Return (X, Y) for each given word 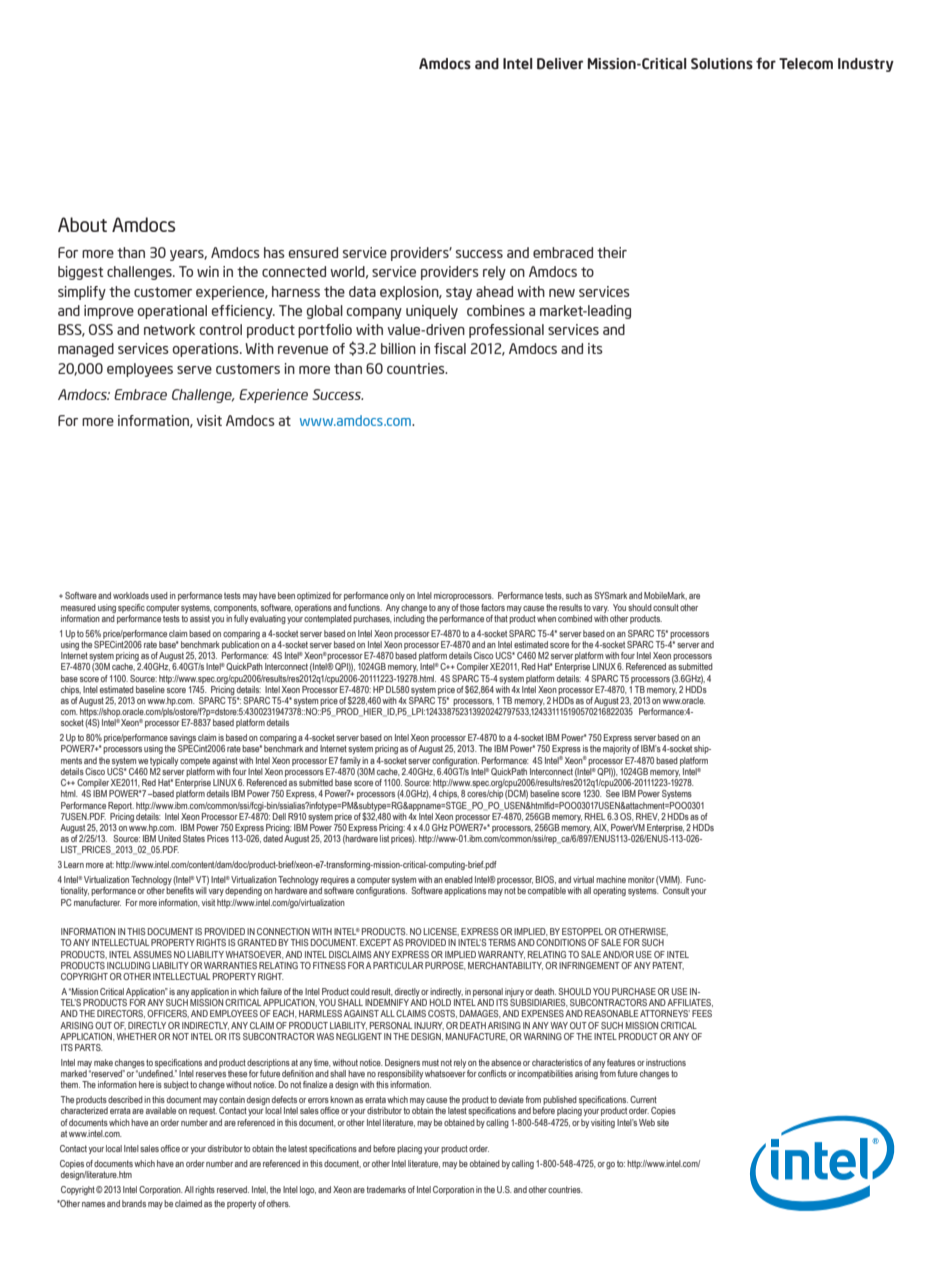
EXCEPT (375, 942)
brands (134, 1203)
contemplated (328, 619)
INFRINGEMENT (589, 965)
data (362, 291)
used (159, 595)
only (397, 596)
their (612, 252)
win (208, 271)
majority (617, 749)
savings (183, 740)
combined (575, 618)
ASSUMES (152, 954)
